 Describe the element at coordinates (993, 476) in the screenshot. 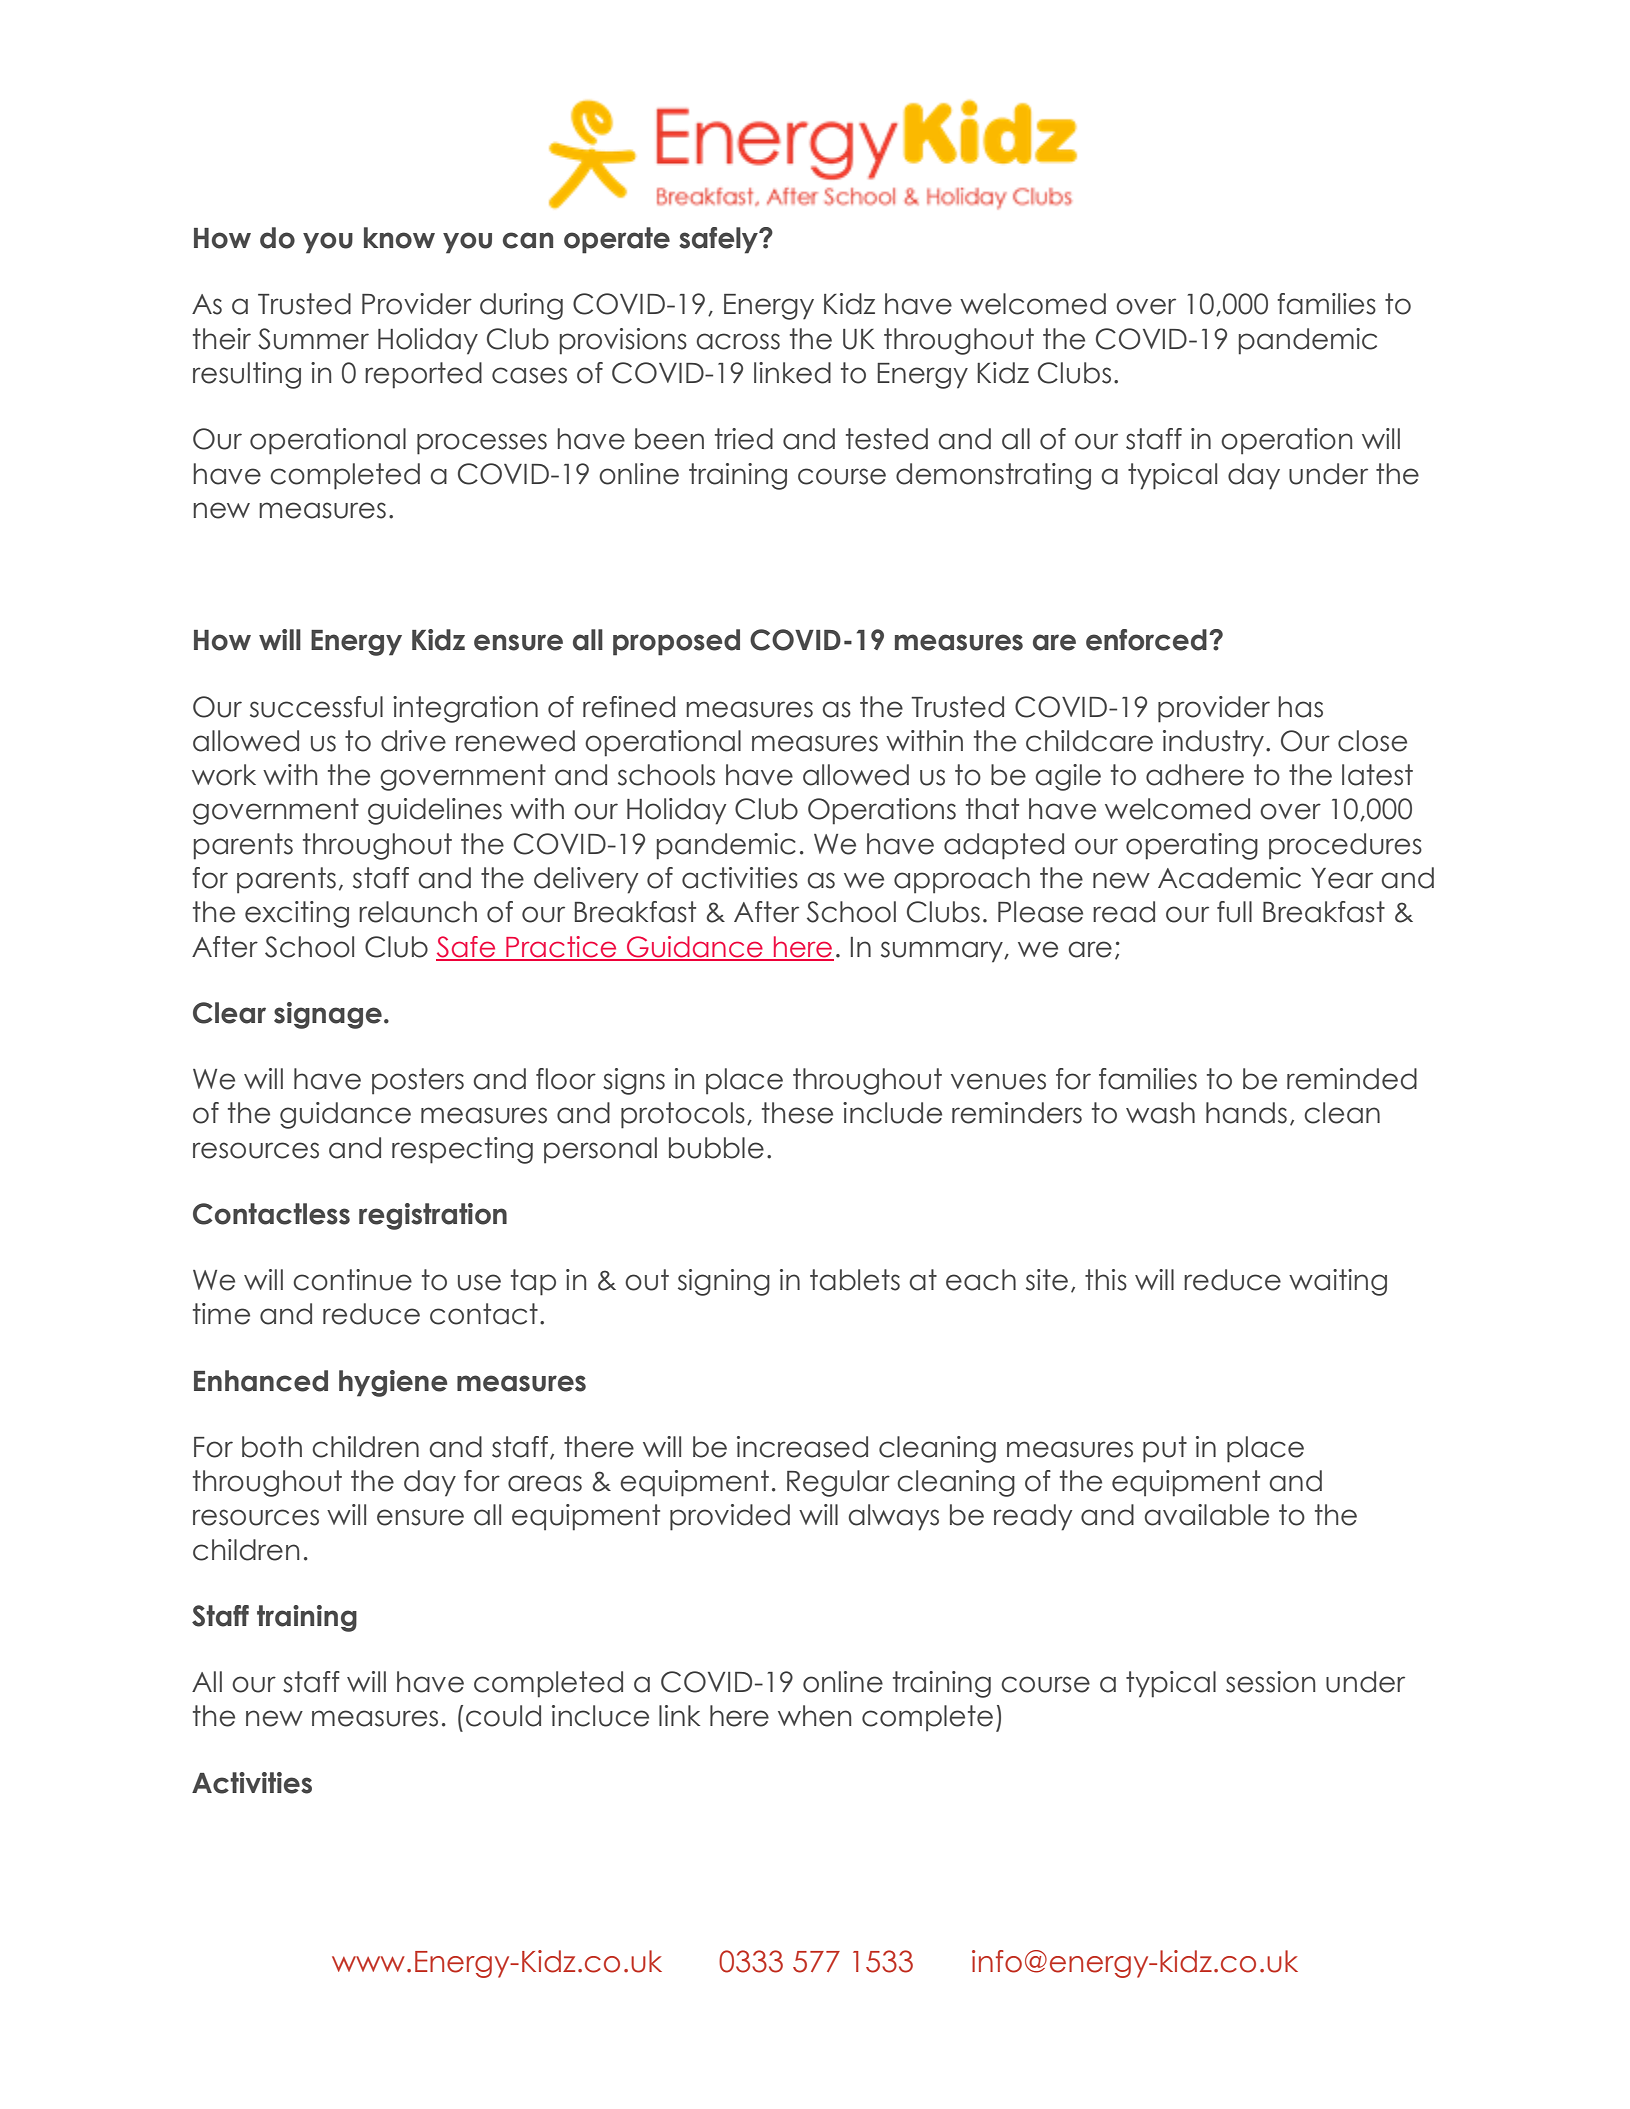

I see `demonstrating` at that location.
